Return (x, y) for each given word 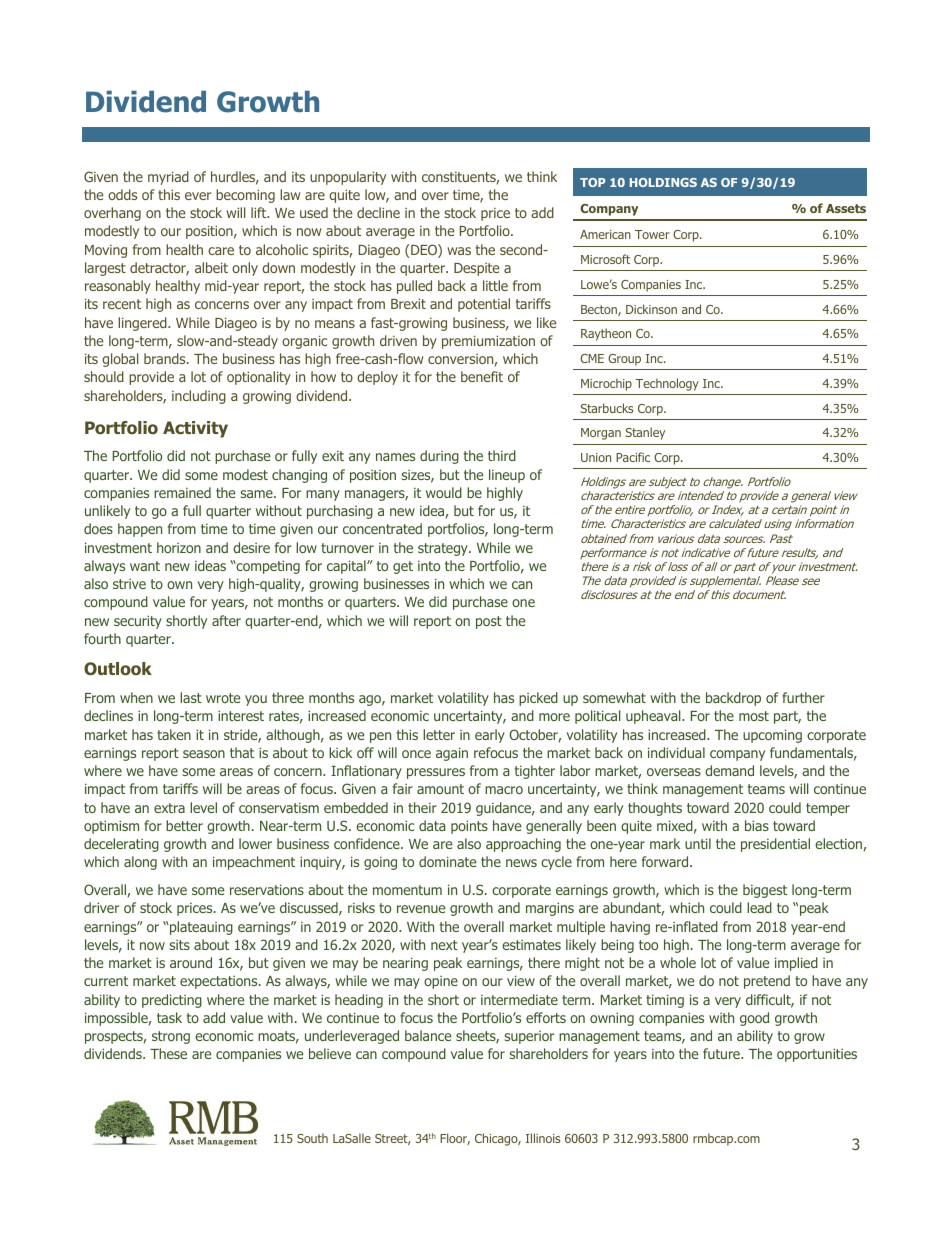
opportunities (817, 1055)
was (459, 251)
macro (504, 790)
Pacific (633, 457)
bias (757, 825)
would (444, 492)
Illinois (543, 1138)
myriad (168, 178)
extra (169, 808)
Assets (846, 208)
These (168, 1053)
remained (182, 492)
